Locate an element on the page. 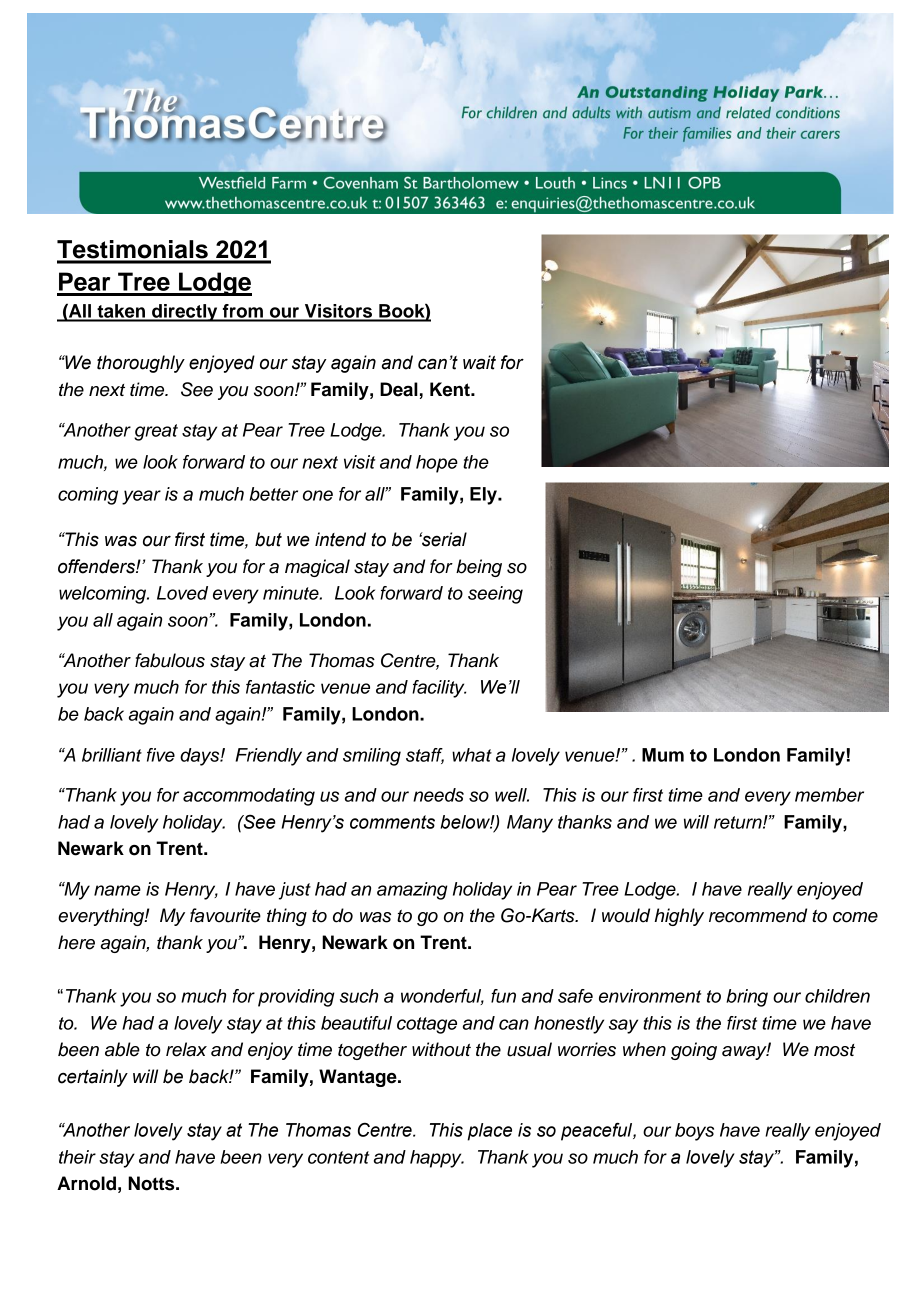 The image size is (924, 1308). their is located at coordinates (77, 1157).
